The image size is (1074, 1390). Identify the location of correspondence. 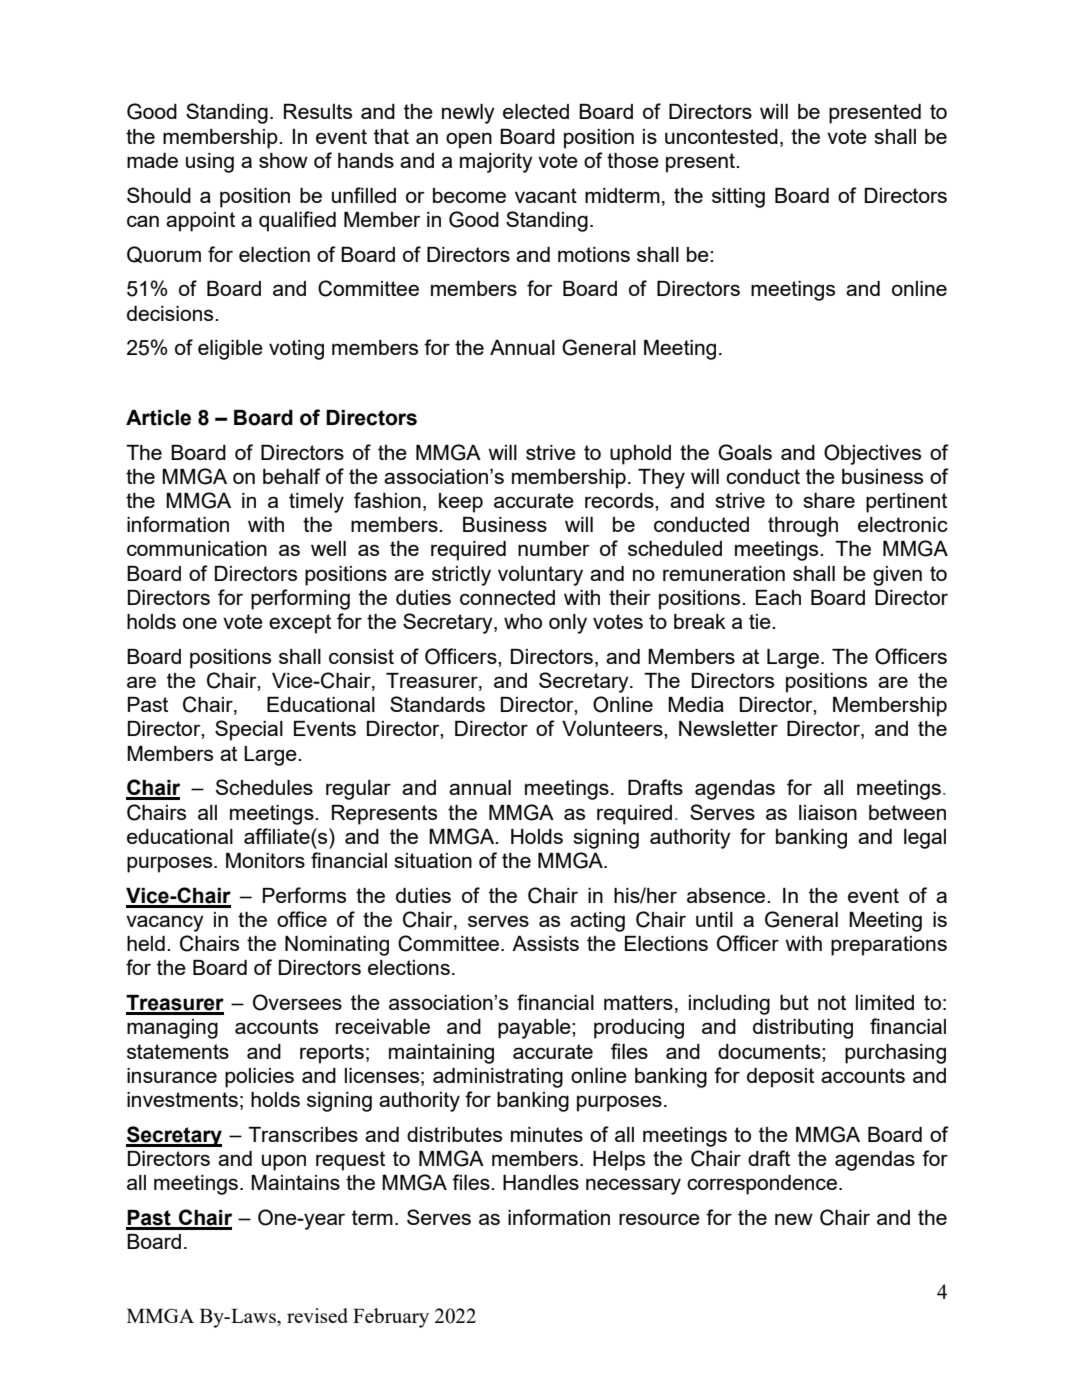
(763, 1185).
